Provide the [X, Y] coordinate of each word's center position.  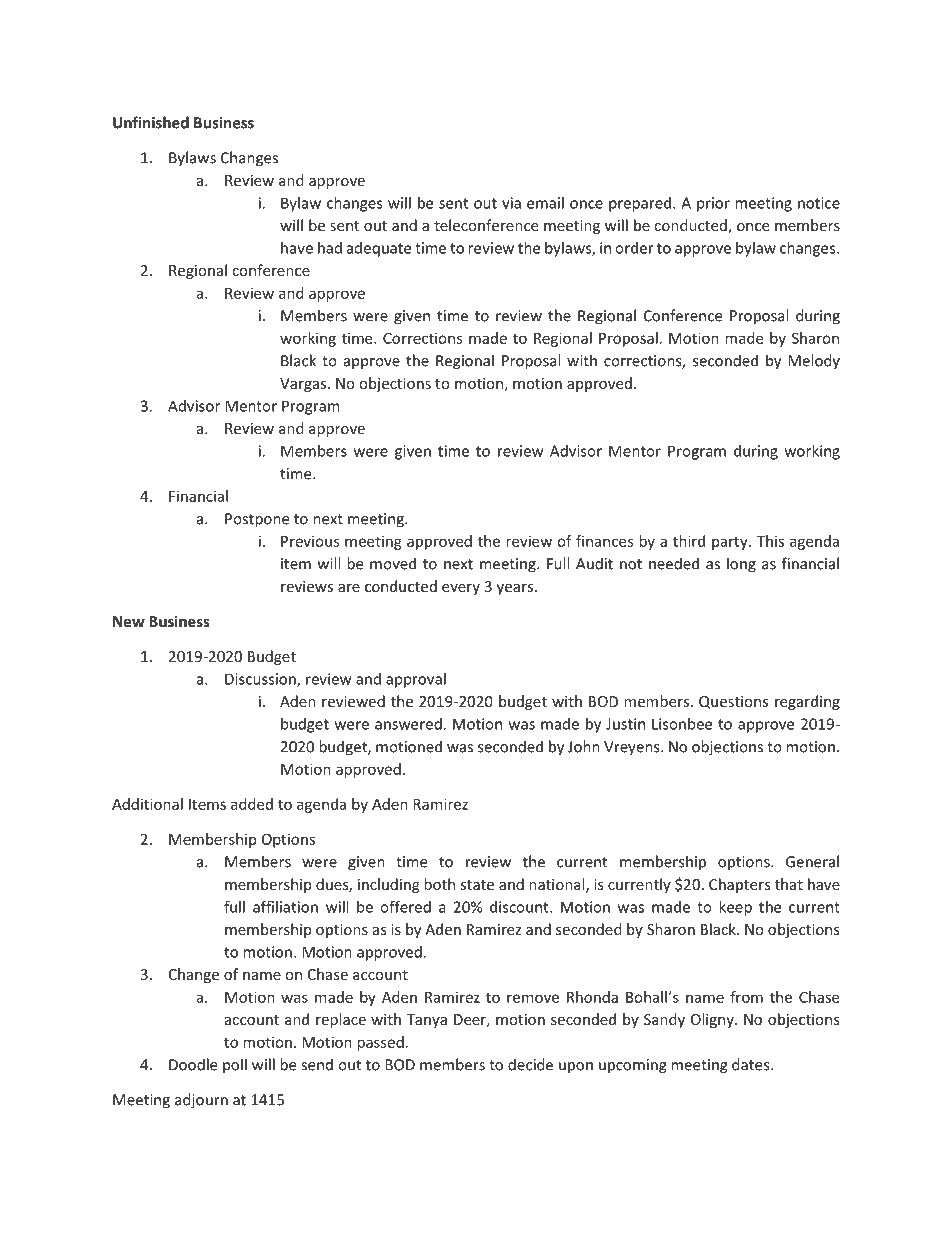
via [511, 203]
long [741, 565]
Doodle [193, 1064]
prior [713, 204]
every [461, 589]
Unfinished [151, 122]
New [129, 621]
